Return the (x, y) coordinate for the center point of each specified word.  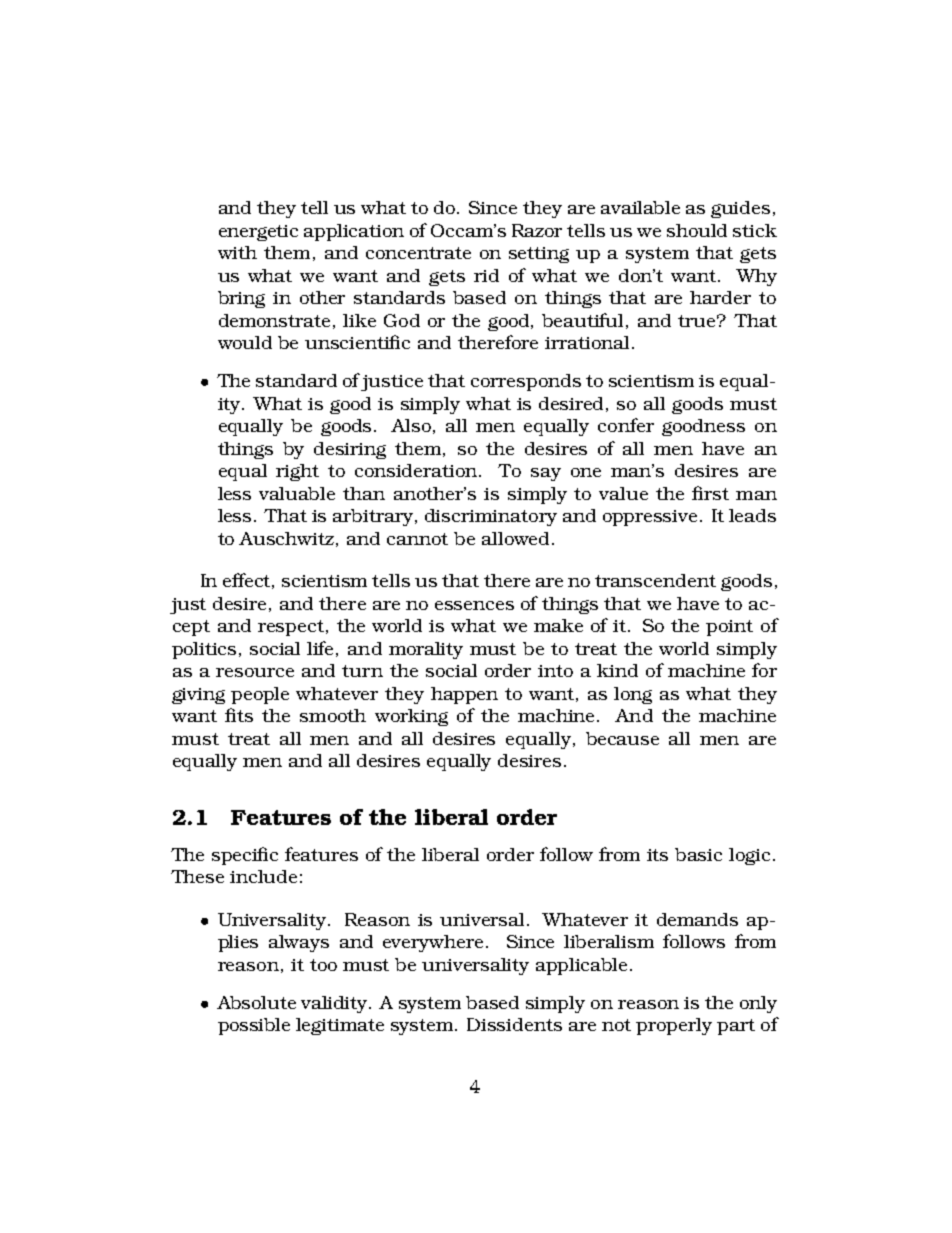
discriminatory (491, 517)
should (697, 230)
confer (626, 425)
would (245, 342)
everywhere (433, 943)
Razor (537, 230)
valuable (297, 493)
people (260, 695)
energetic (258, 233)
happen (464, 695)
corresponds (526, 382)
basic (698, 854)
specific (245, 856)
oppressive (650, 518)
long (633, 695)
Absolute (256, 1002)
